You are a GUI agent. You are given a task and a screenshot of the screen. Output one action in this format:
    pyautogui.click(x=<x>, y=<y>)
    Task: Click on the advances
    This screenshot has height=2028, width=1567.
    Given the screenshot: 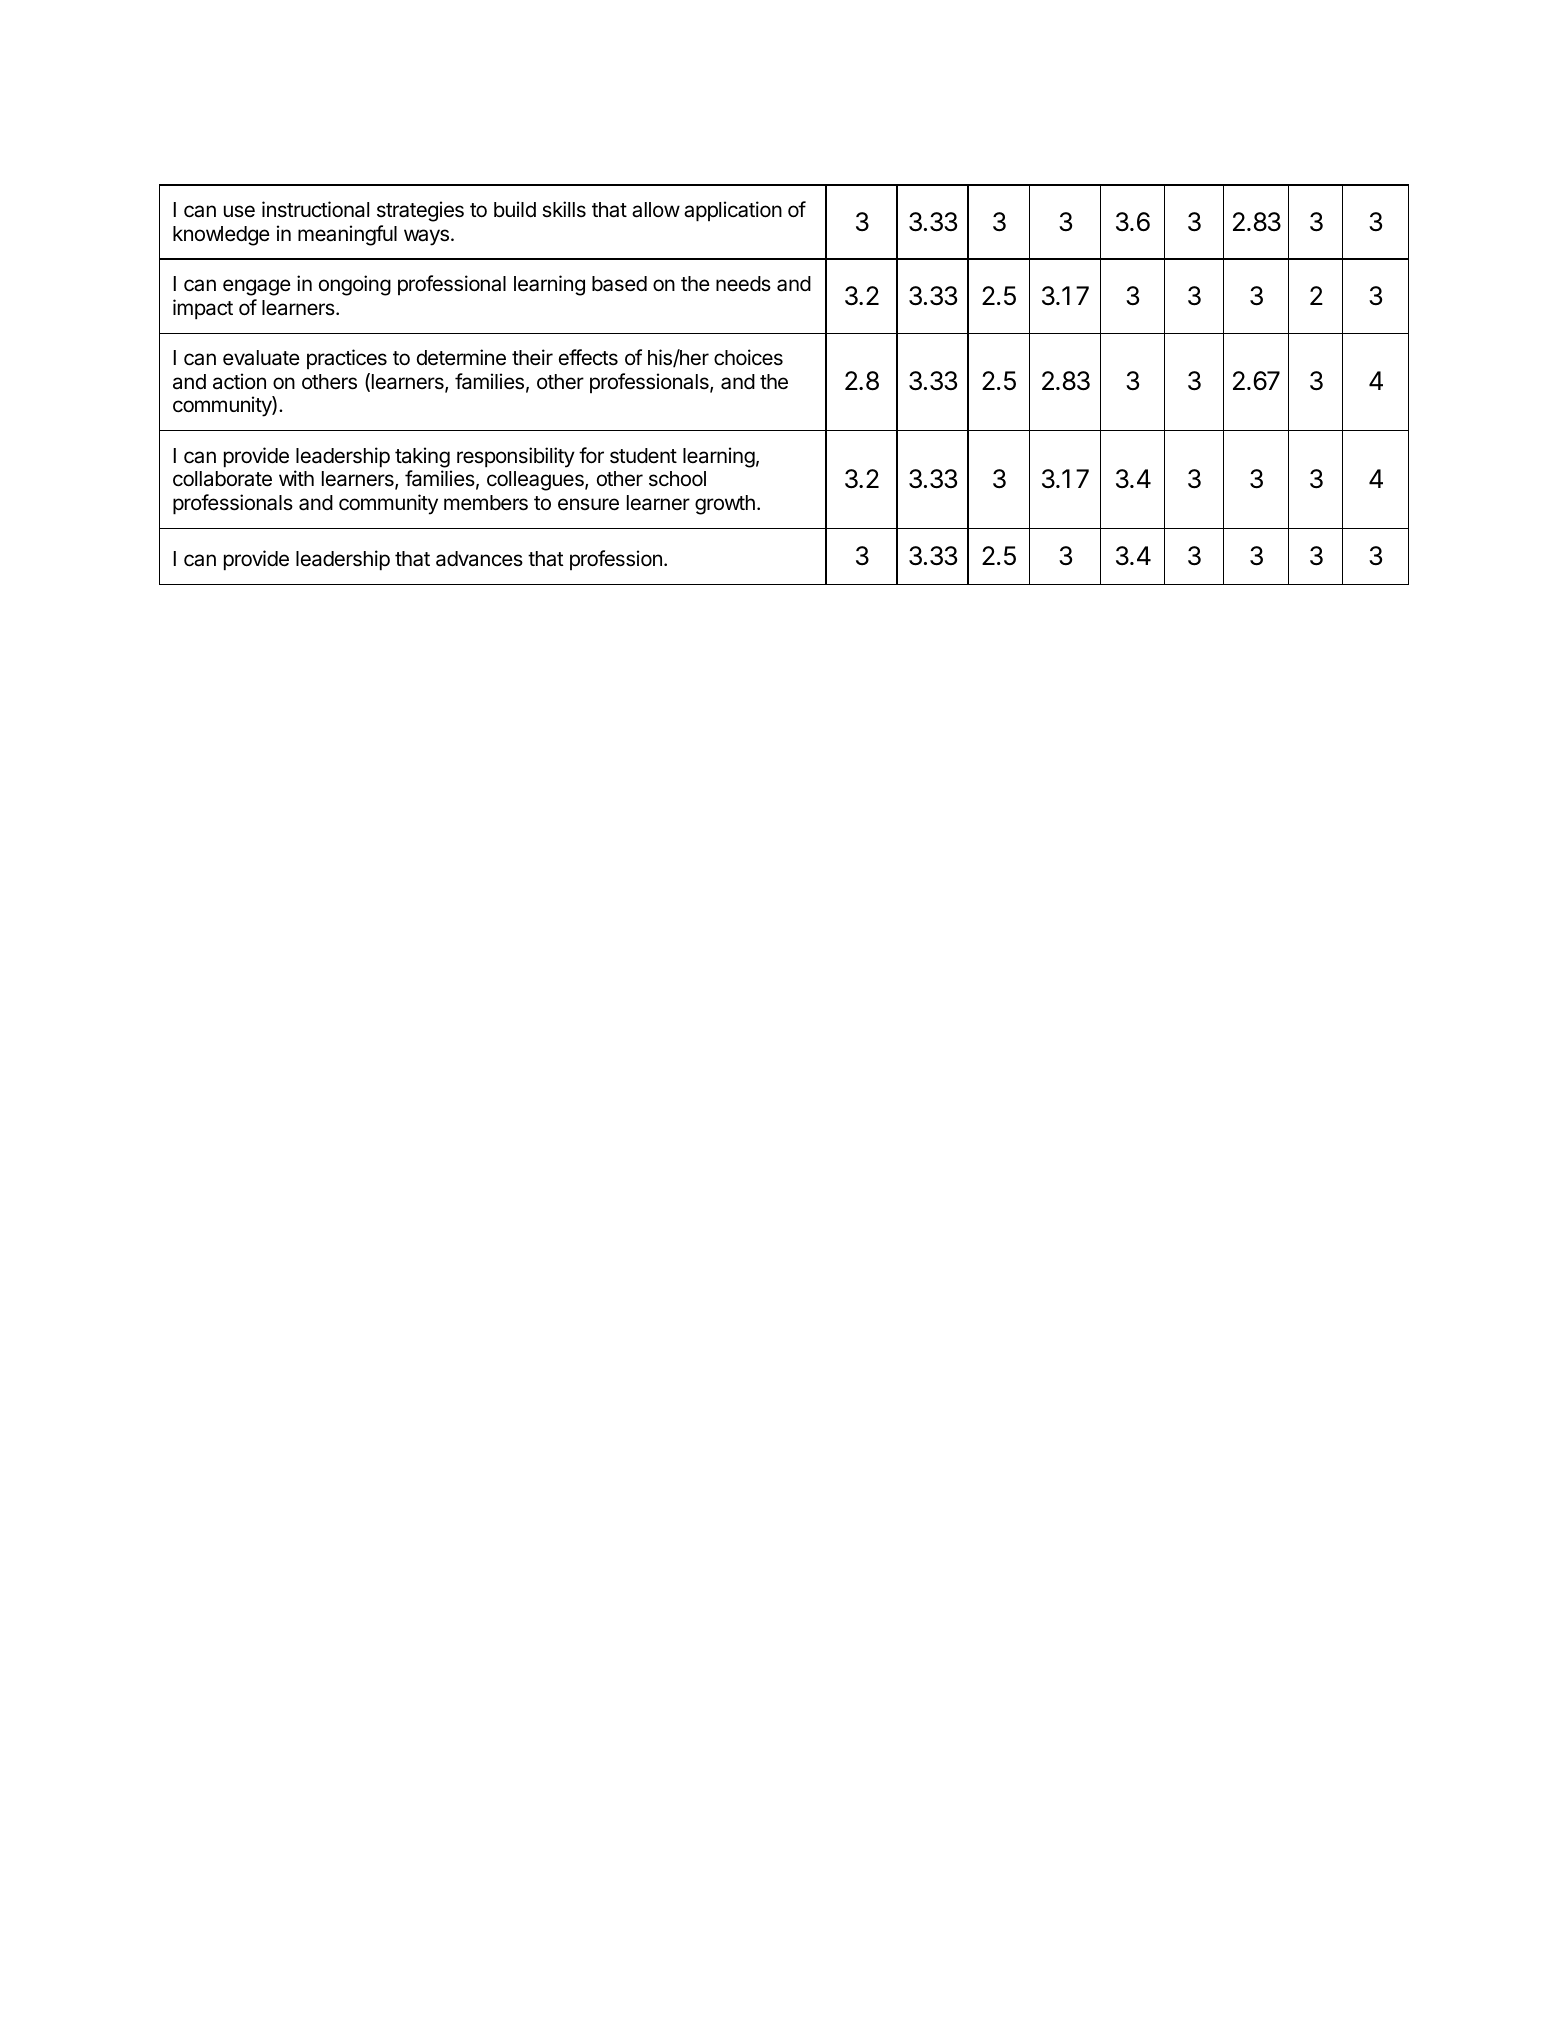 What is the action you would take?
    pyautogui.click(x=479, y=559)
